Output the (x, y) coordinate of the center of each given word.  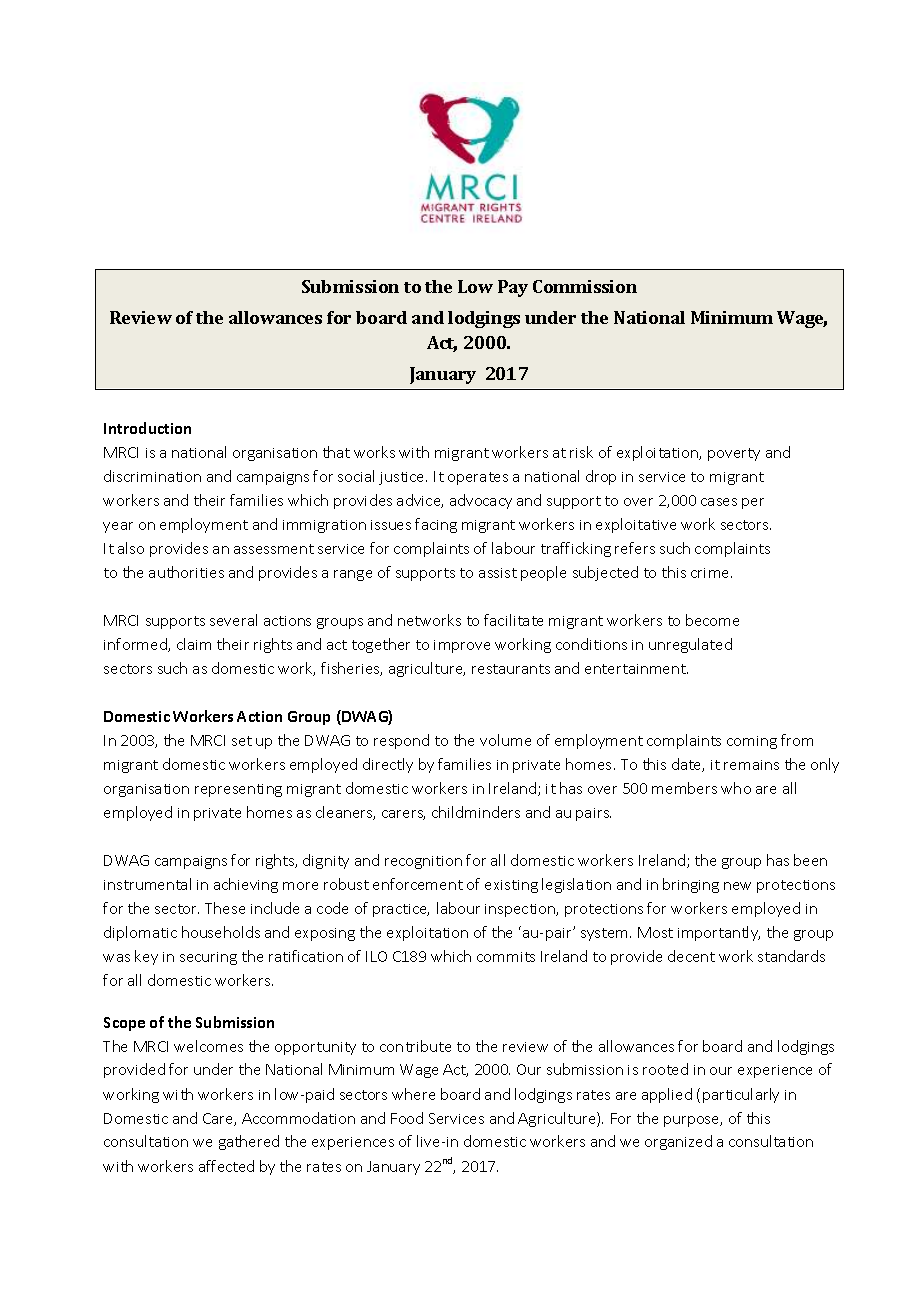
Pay (513, 288)
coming (752, 742)
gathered (249, 1142)
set (242, 741)
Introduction (147, 428)
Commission (585, 286)
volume (505, 740)
